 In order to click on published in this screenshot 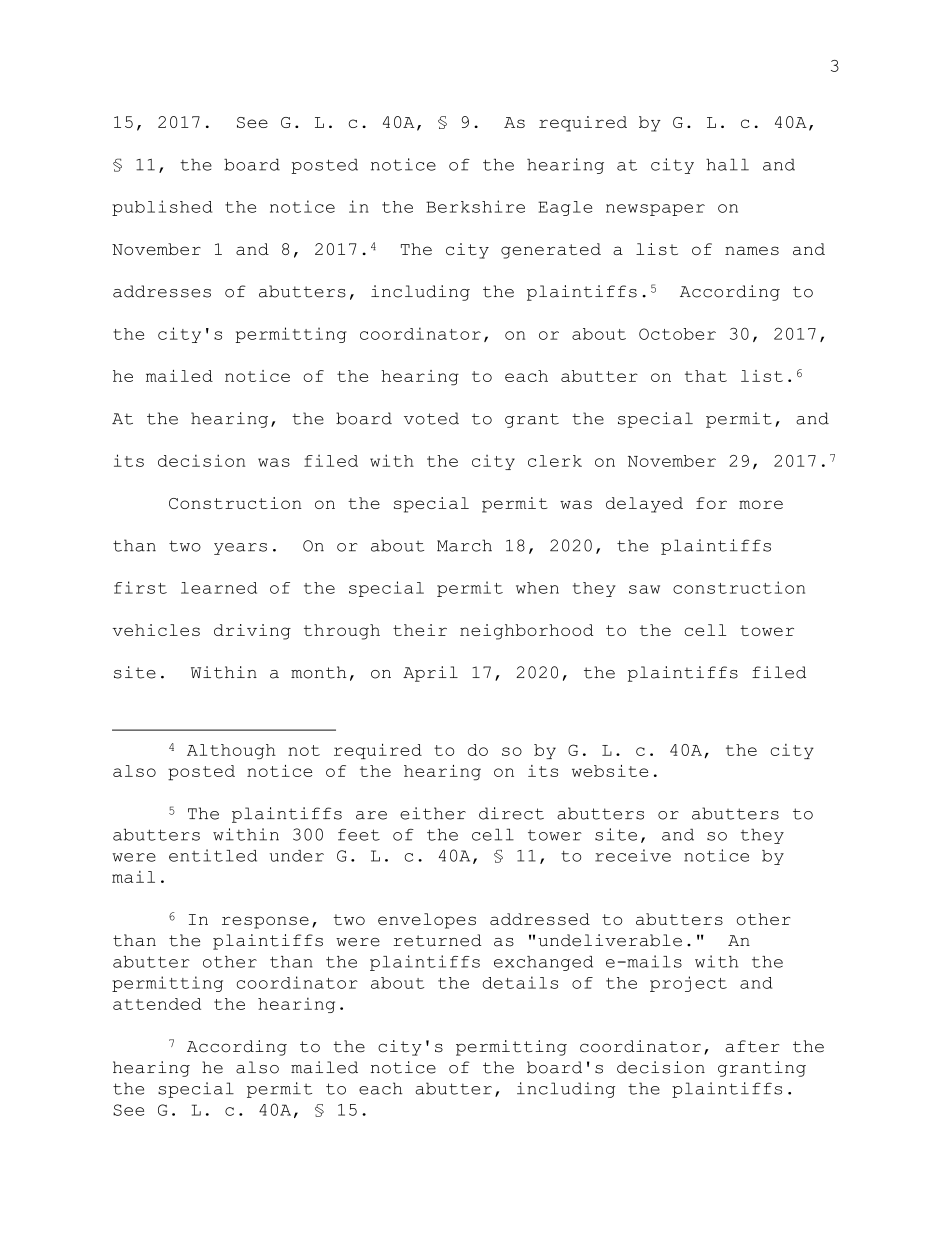, I will do `click(162, 208)`.
